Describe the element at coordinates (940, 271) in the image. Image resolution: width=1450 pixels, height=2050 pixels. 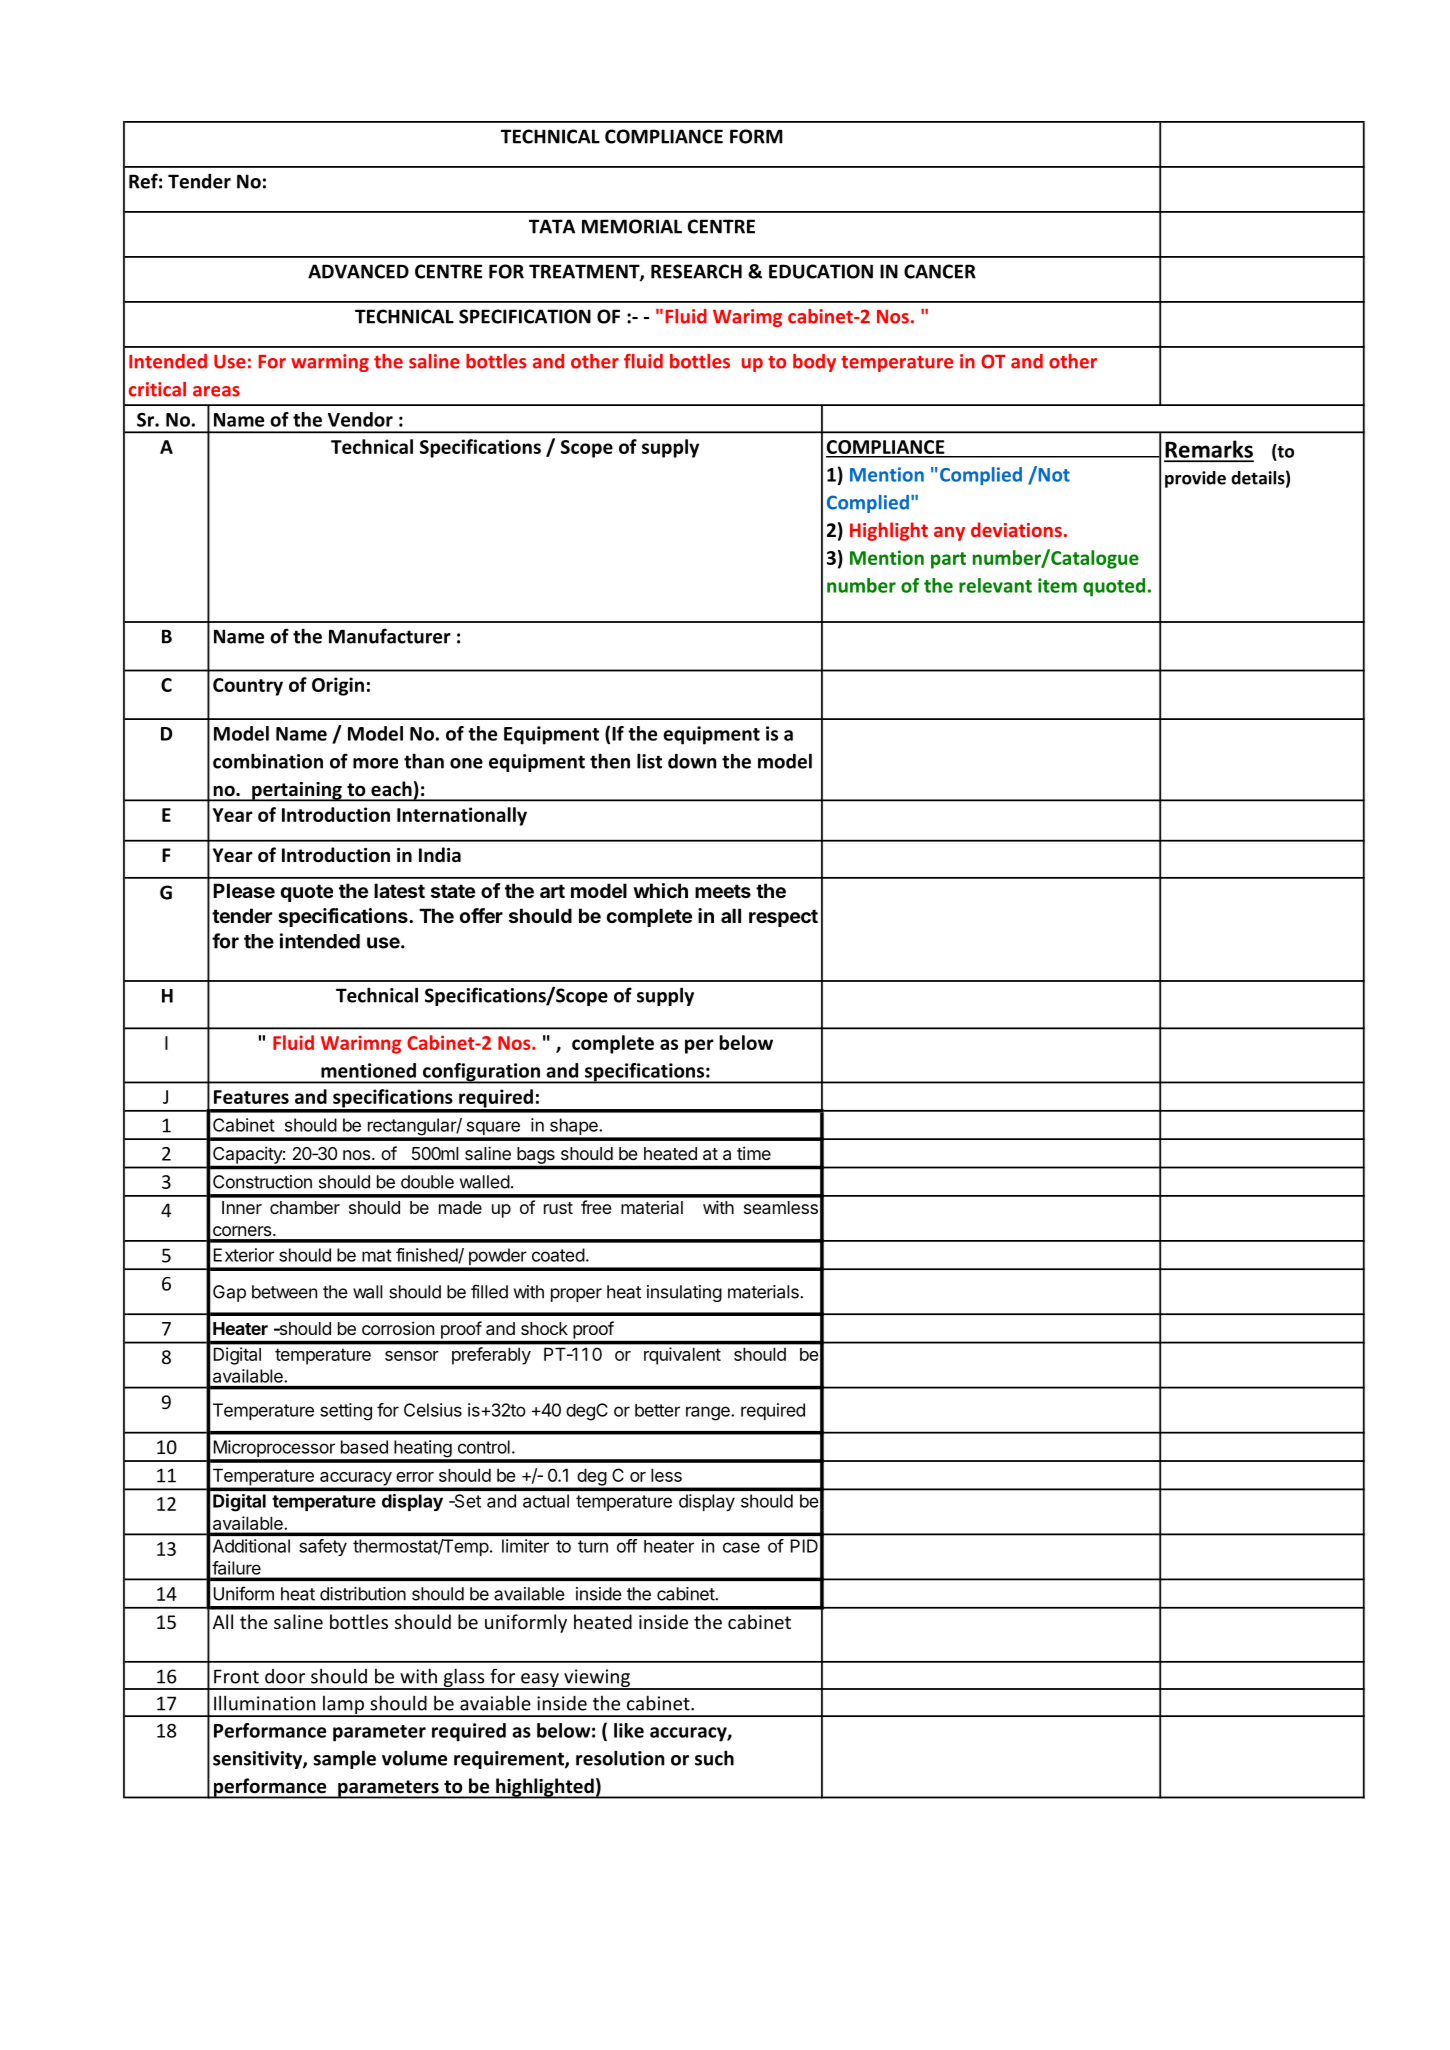
I see `CANCER` at that location.
